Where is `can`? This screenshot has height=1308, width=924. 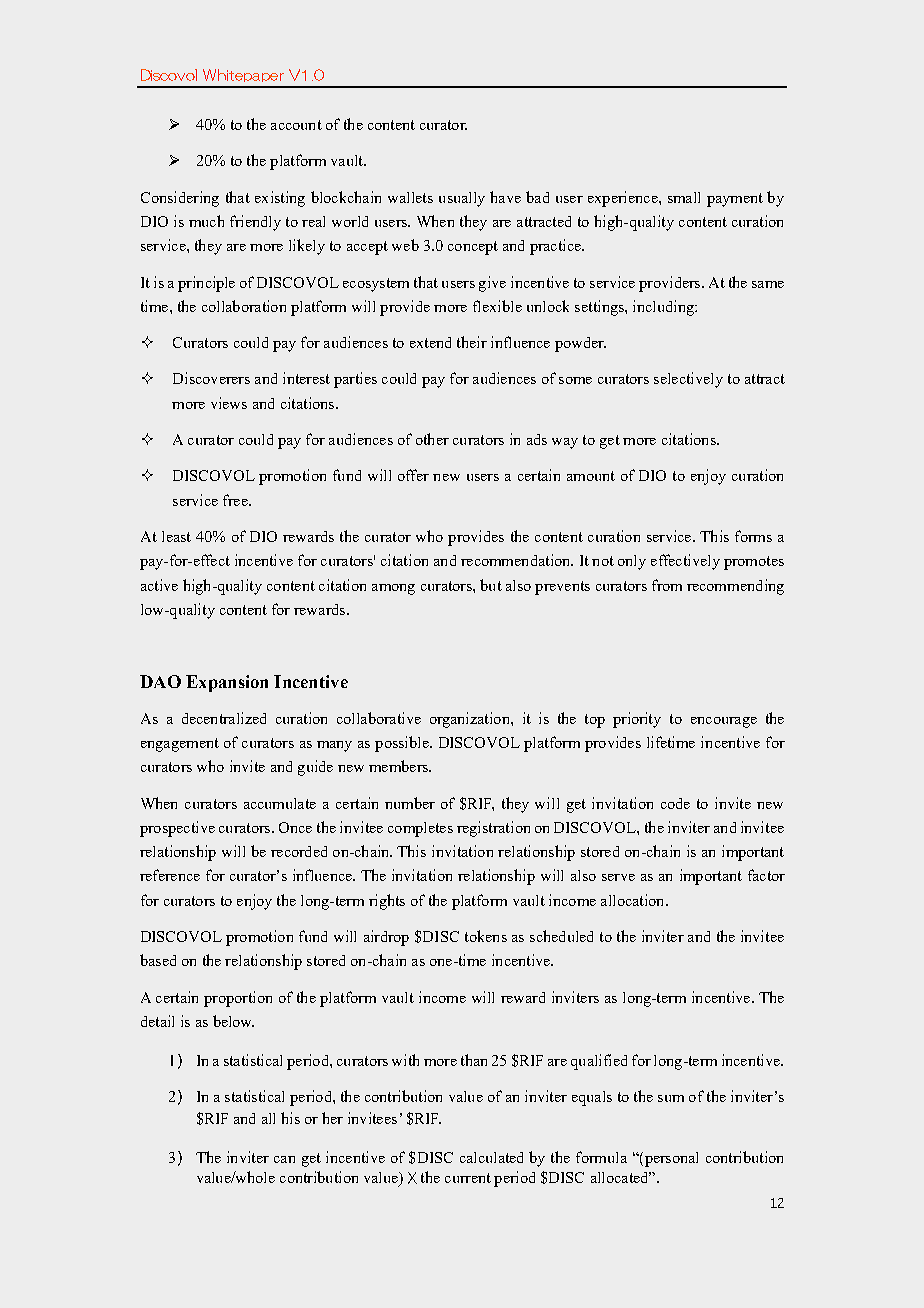 can is located at coordinates (284, 1159).
